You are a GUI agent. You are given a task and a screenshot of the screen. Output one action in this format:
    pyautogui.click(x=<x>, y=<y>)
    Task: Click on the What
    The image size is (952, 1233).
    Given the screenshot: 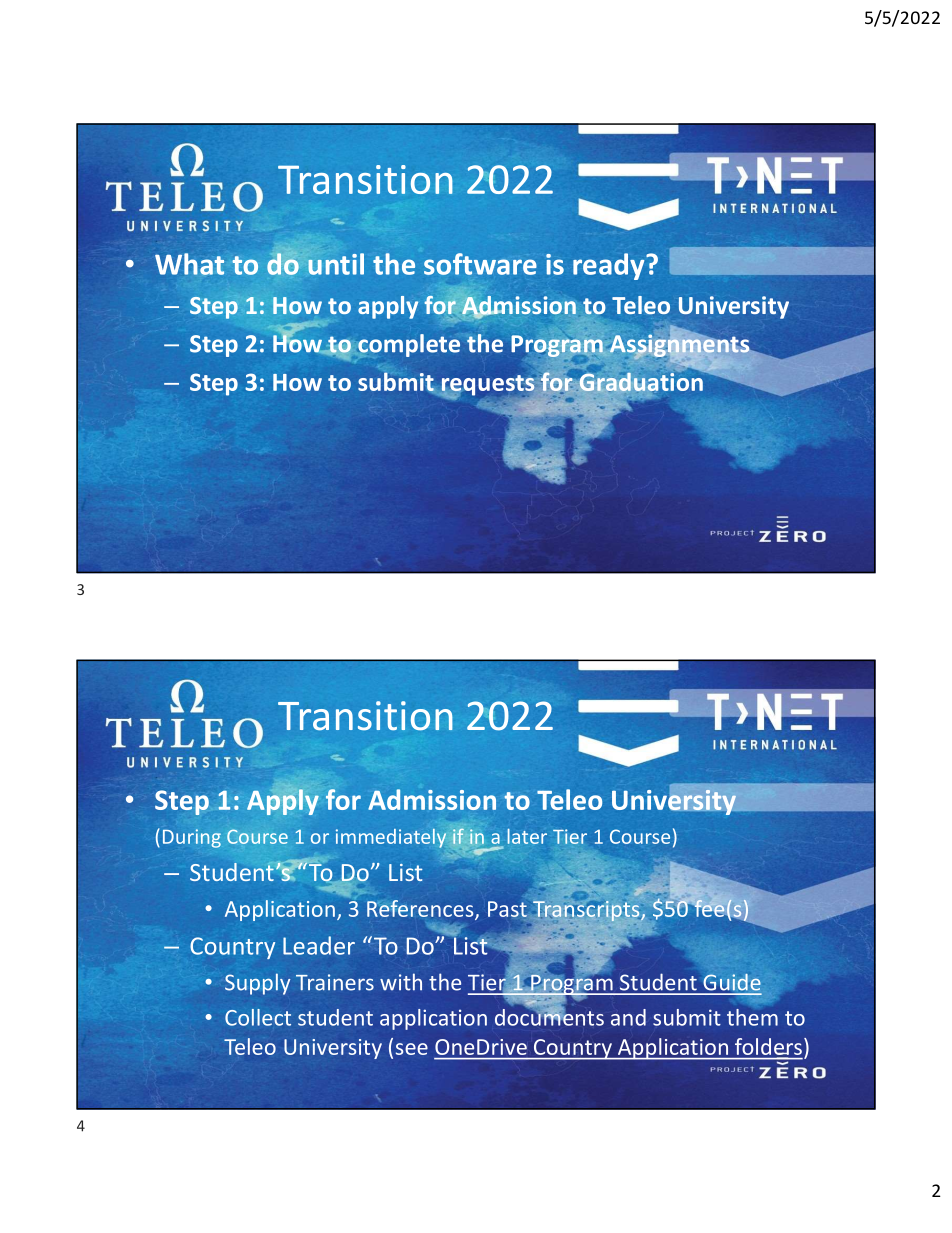 What is the action you would take?
    pyautogui.click(x=189, y=264)
